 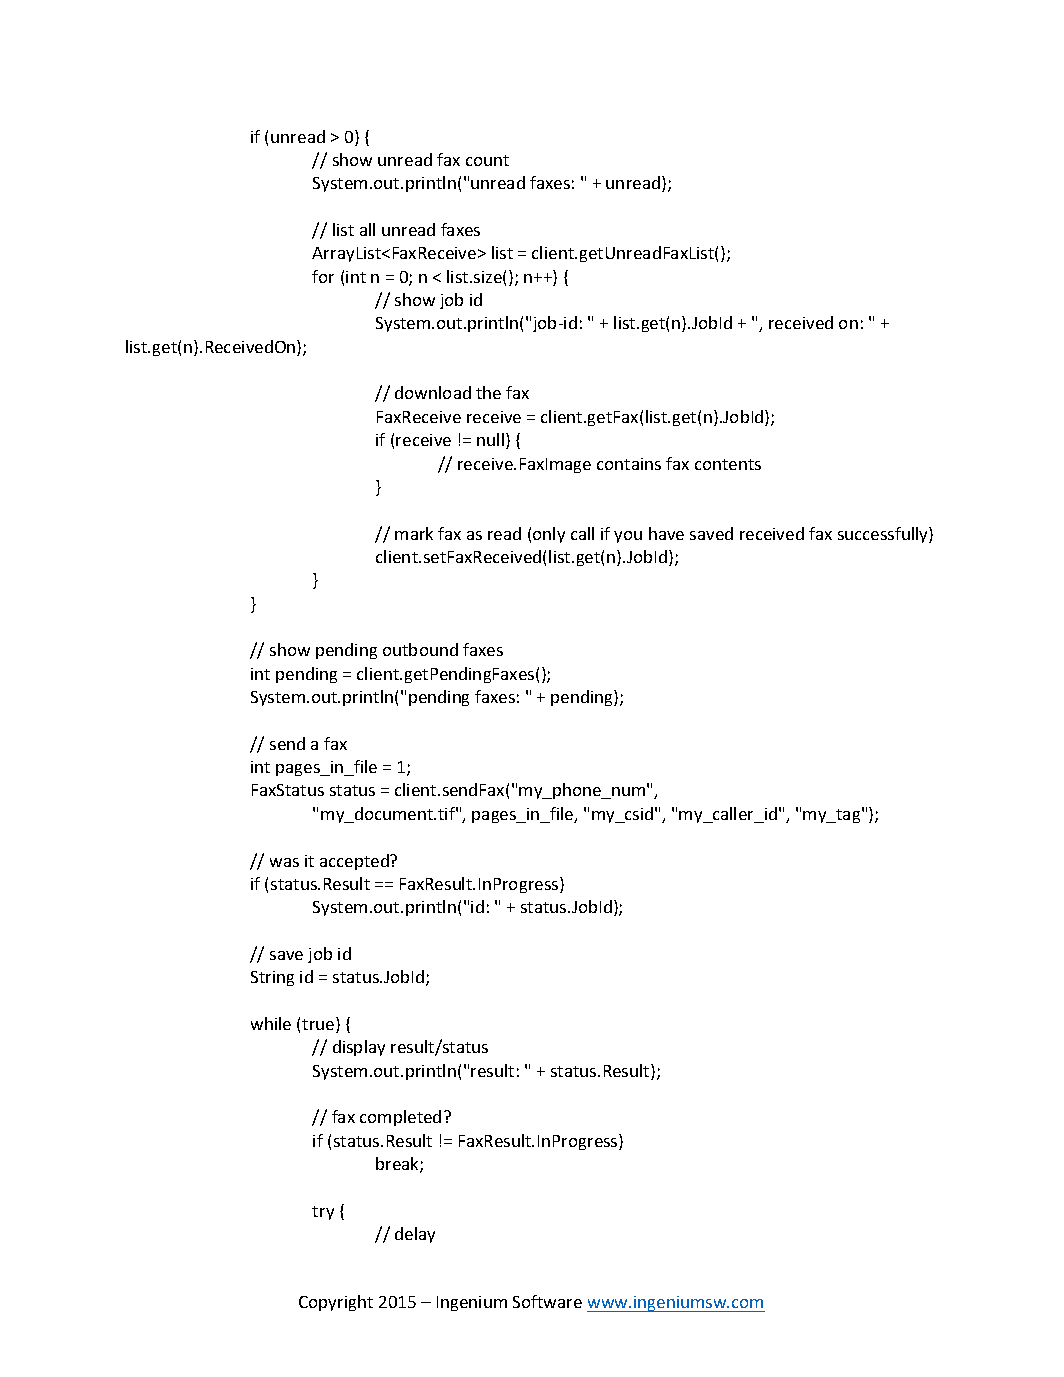 I want to click on for, so click(x=323, y=276).
